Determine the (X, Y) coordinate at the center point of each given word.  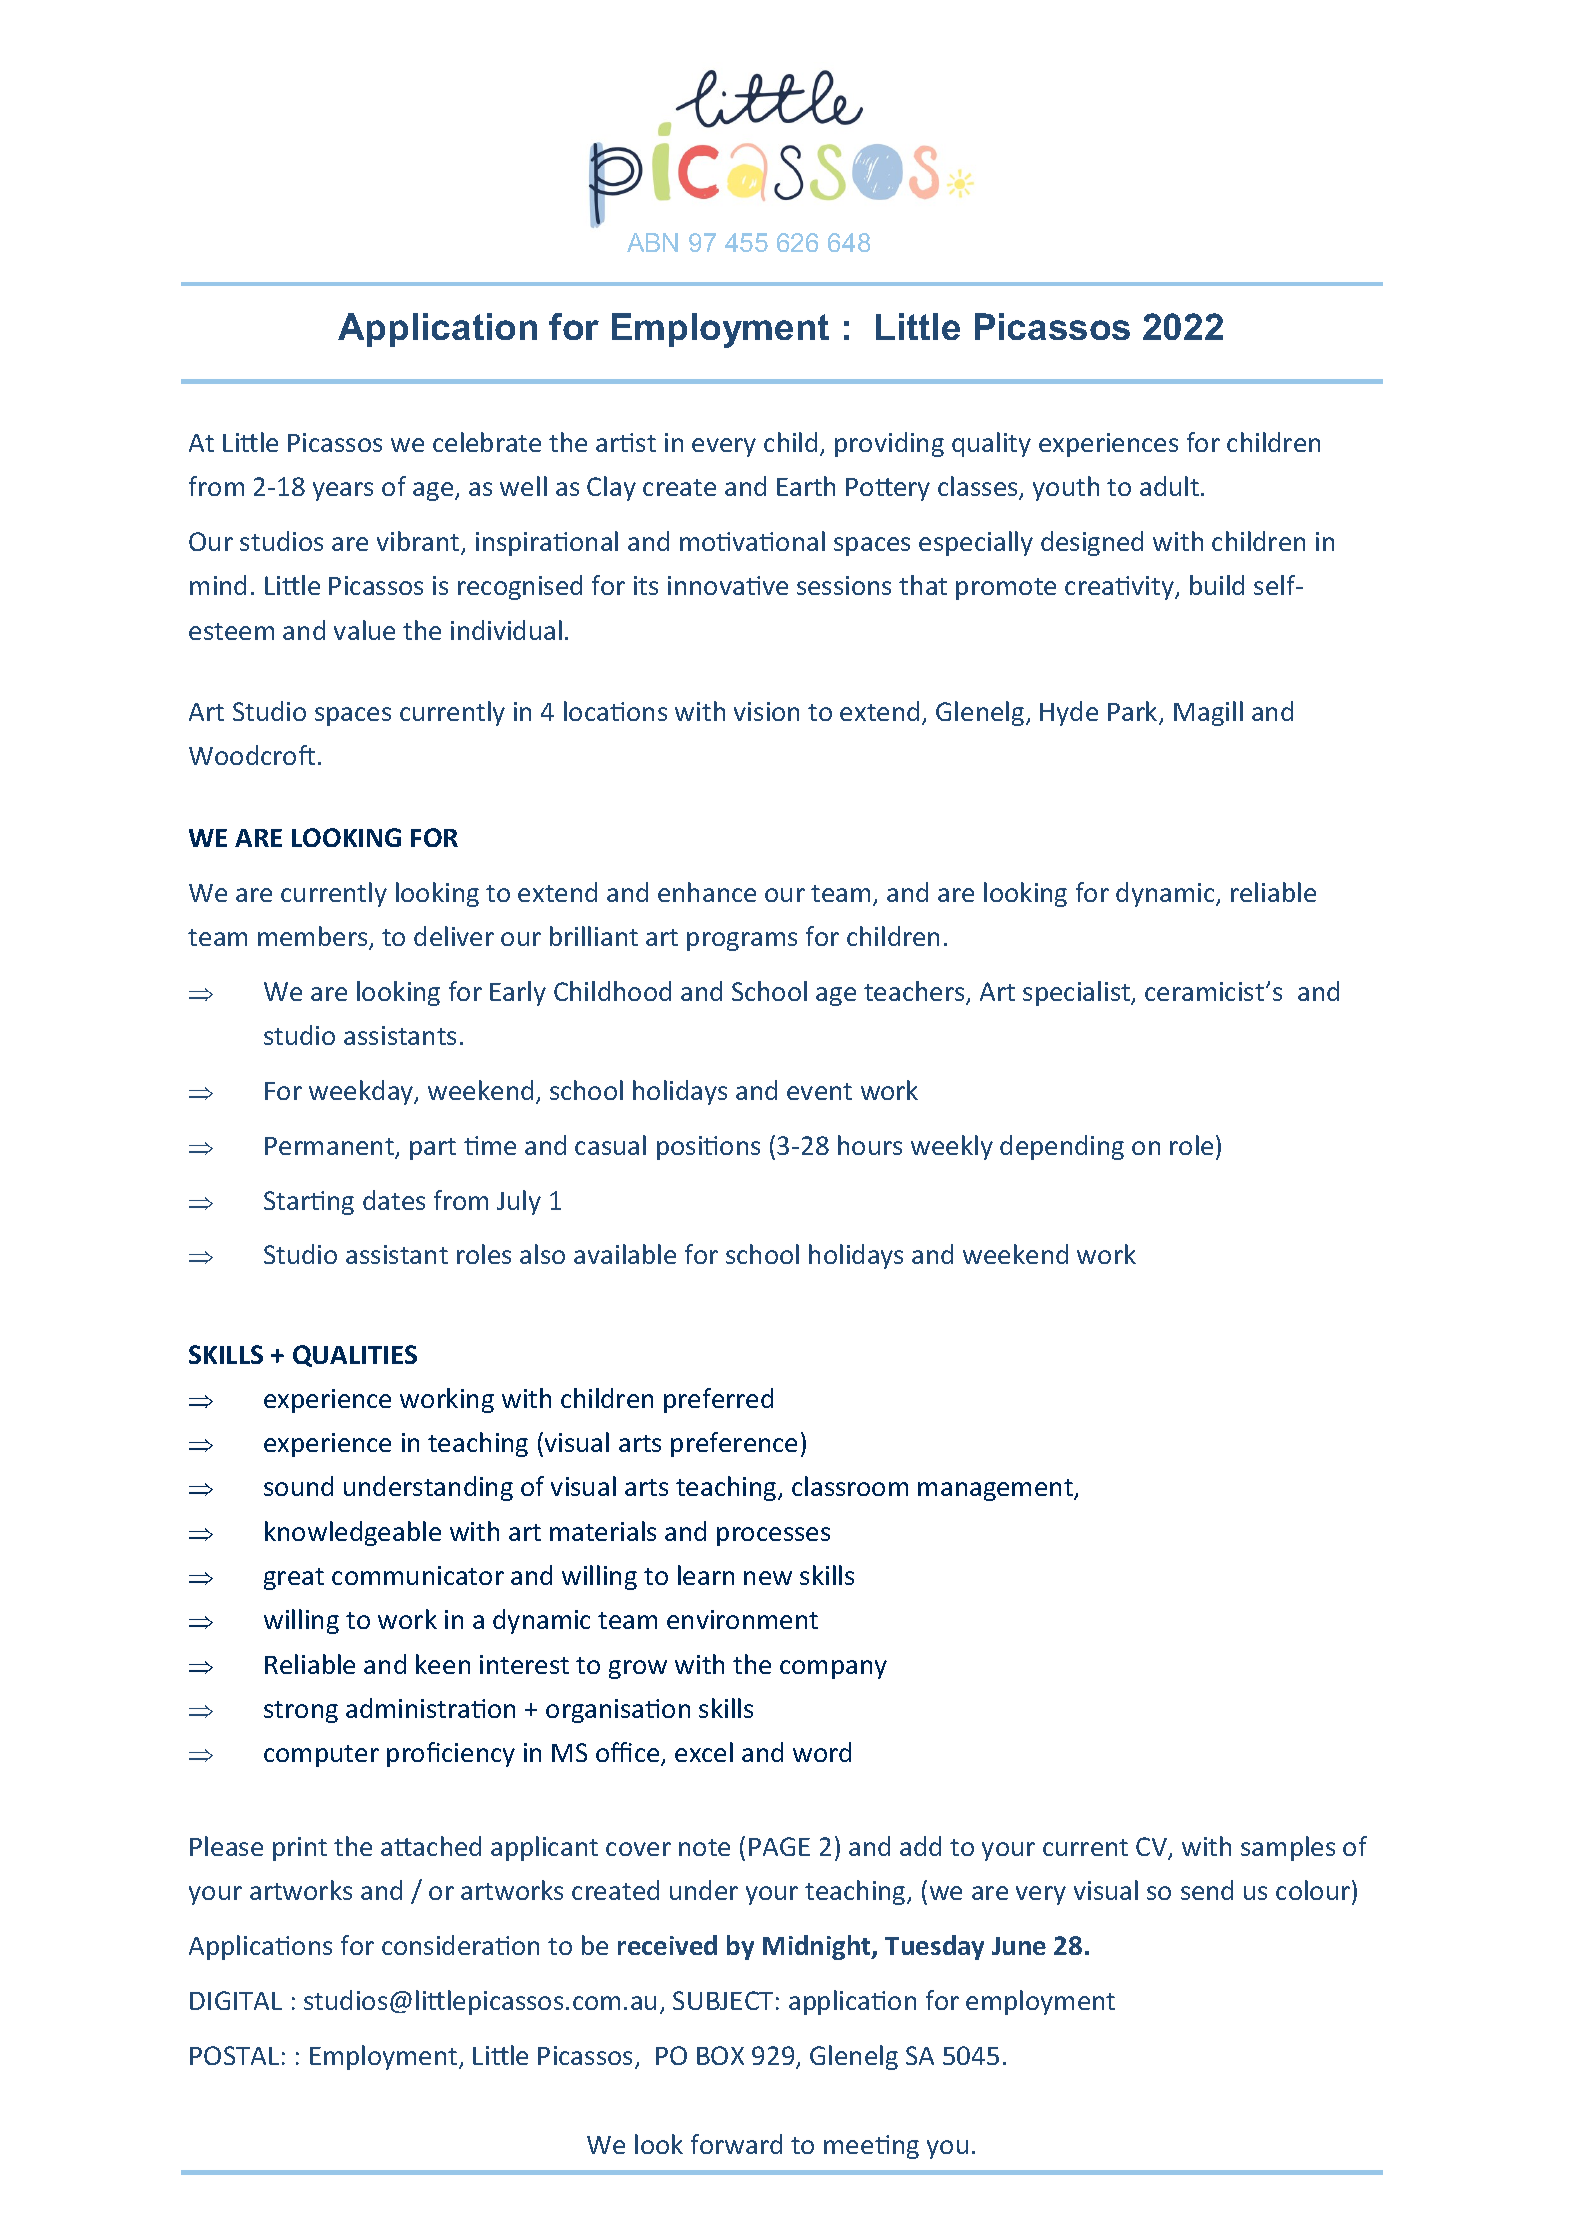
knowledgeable (353, 1533)
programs (742, 941)
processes (773, 1536)
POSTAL (234, 2055)
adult (1169, 486)
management (996, 1490)
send (1207, 1890)
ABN (652, 242)
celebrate (487, 442)
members (314, 937)
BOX (720, 2055)
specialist (1077, 993)
